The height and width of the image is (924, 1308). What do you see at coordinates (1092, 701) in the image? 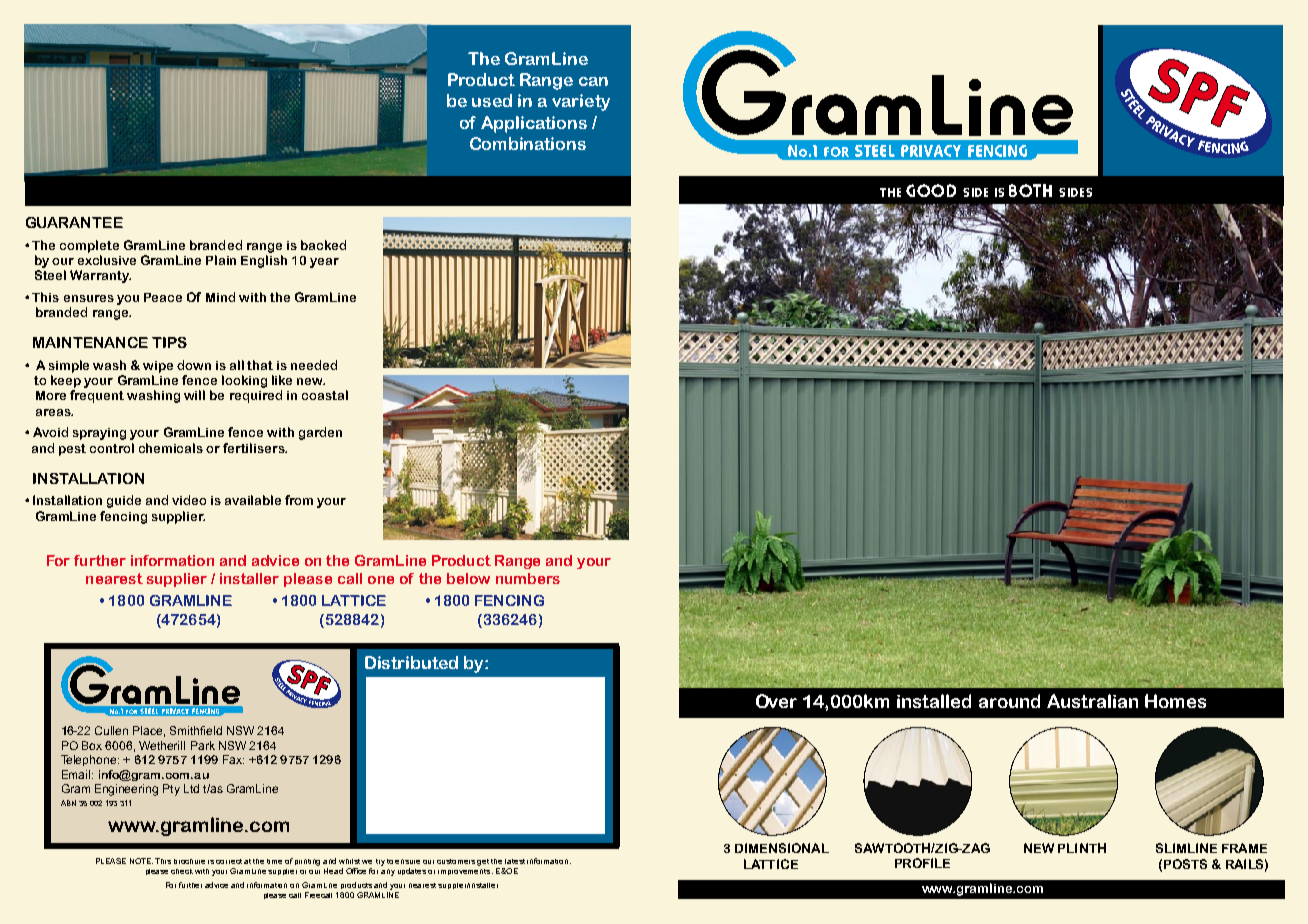
I see `Australian` at bounding box center [1092, 701].
